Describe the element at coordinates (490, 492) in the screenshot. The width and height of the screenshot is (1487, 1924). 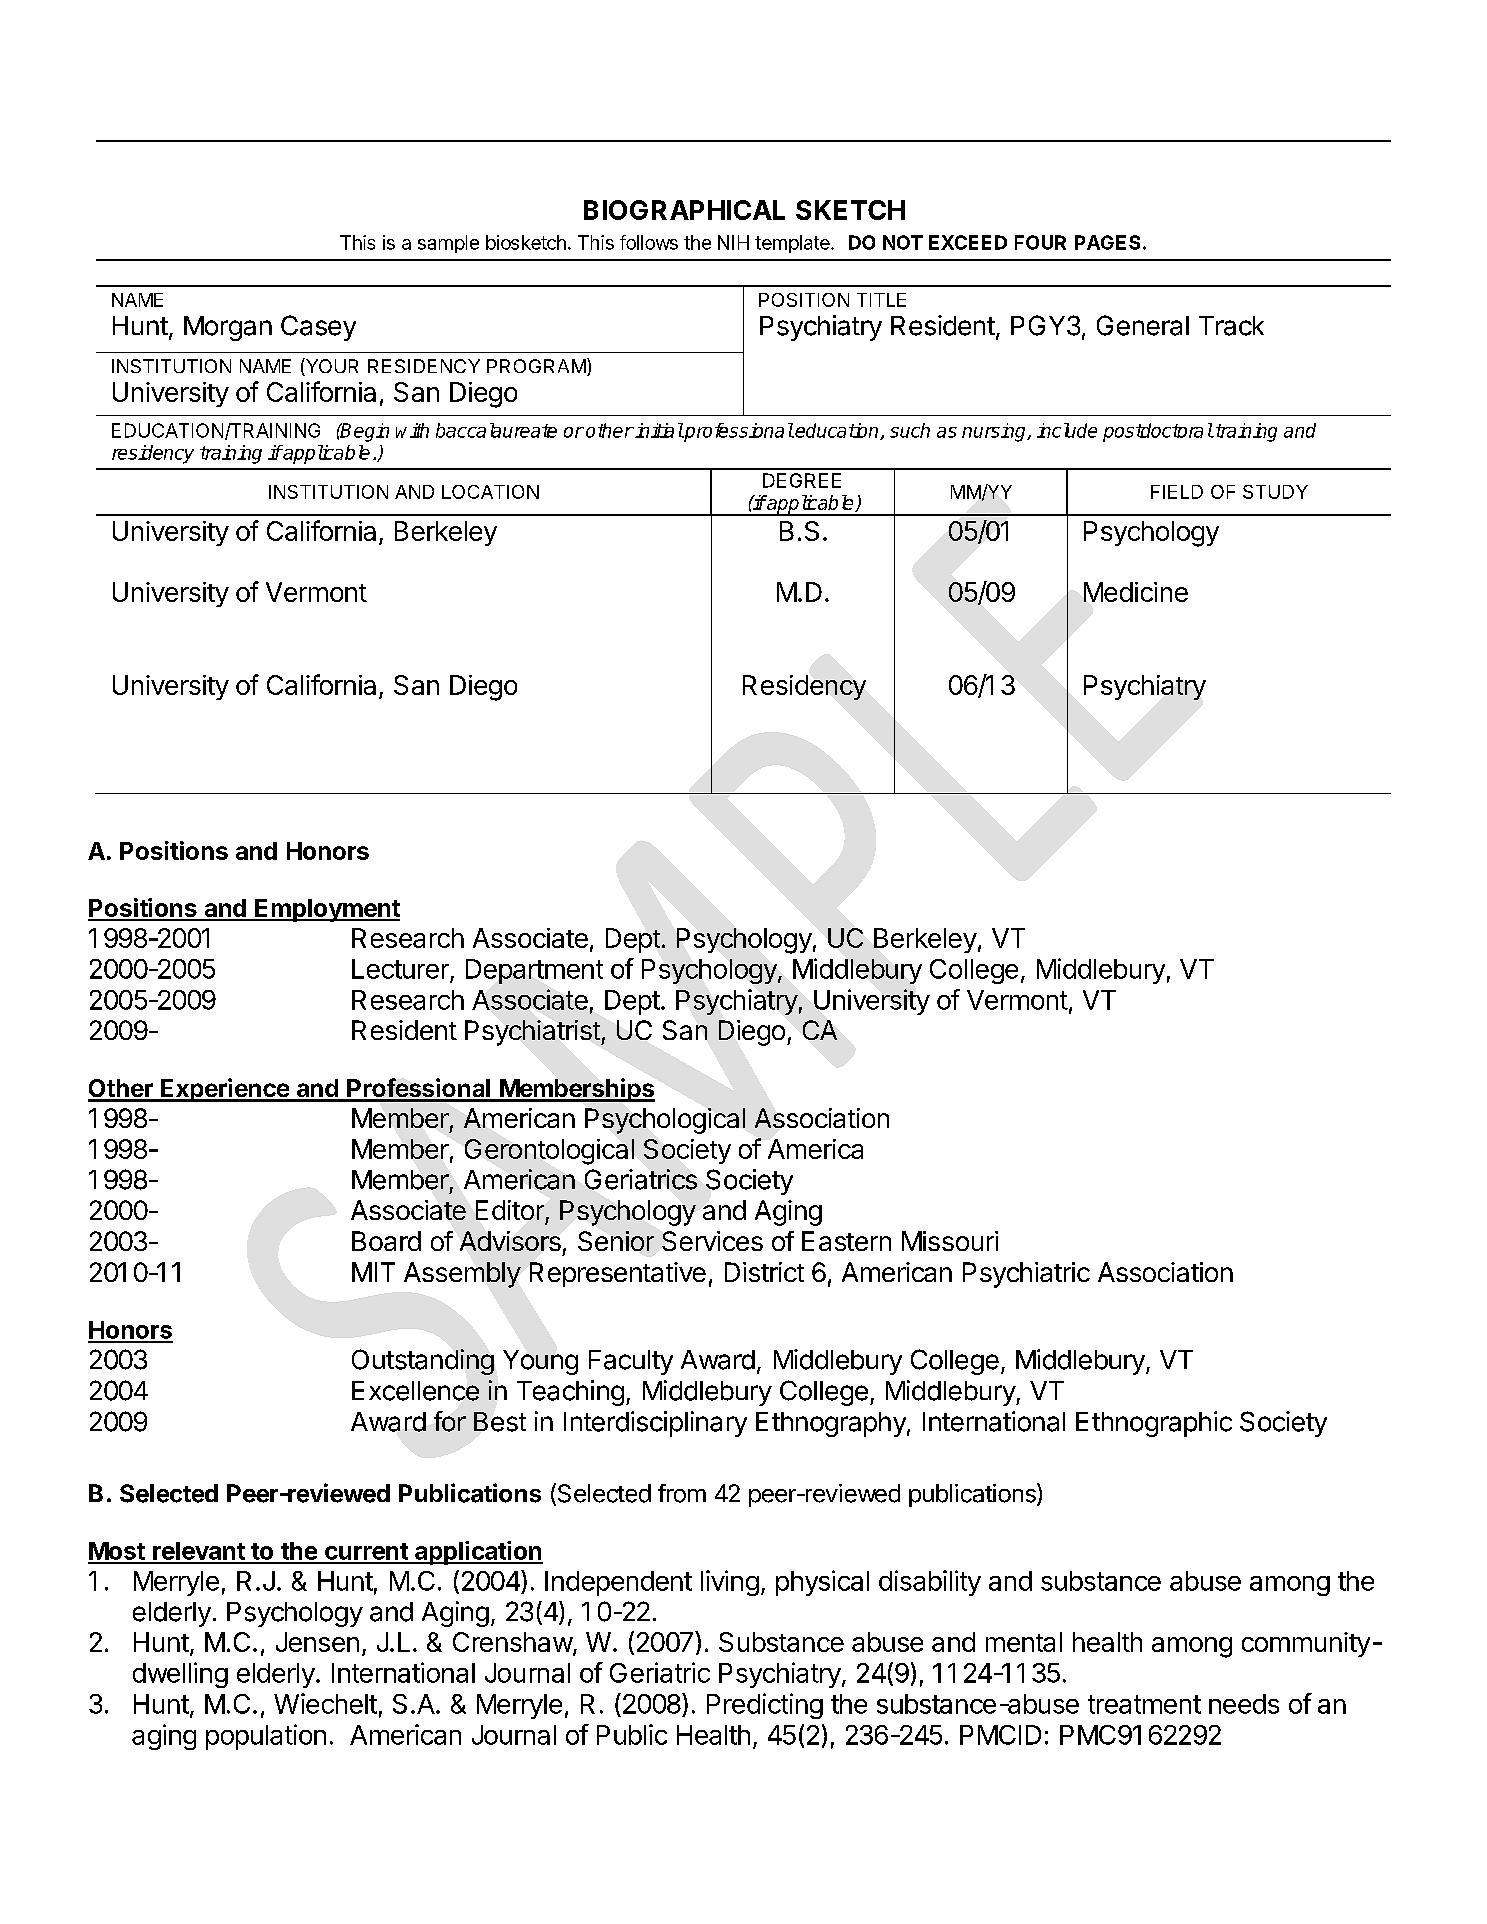
I see `LOCATION` at that location.
